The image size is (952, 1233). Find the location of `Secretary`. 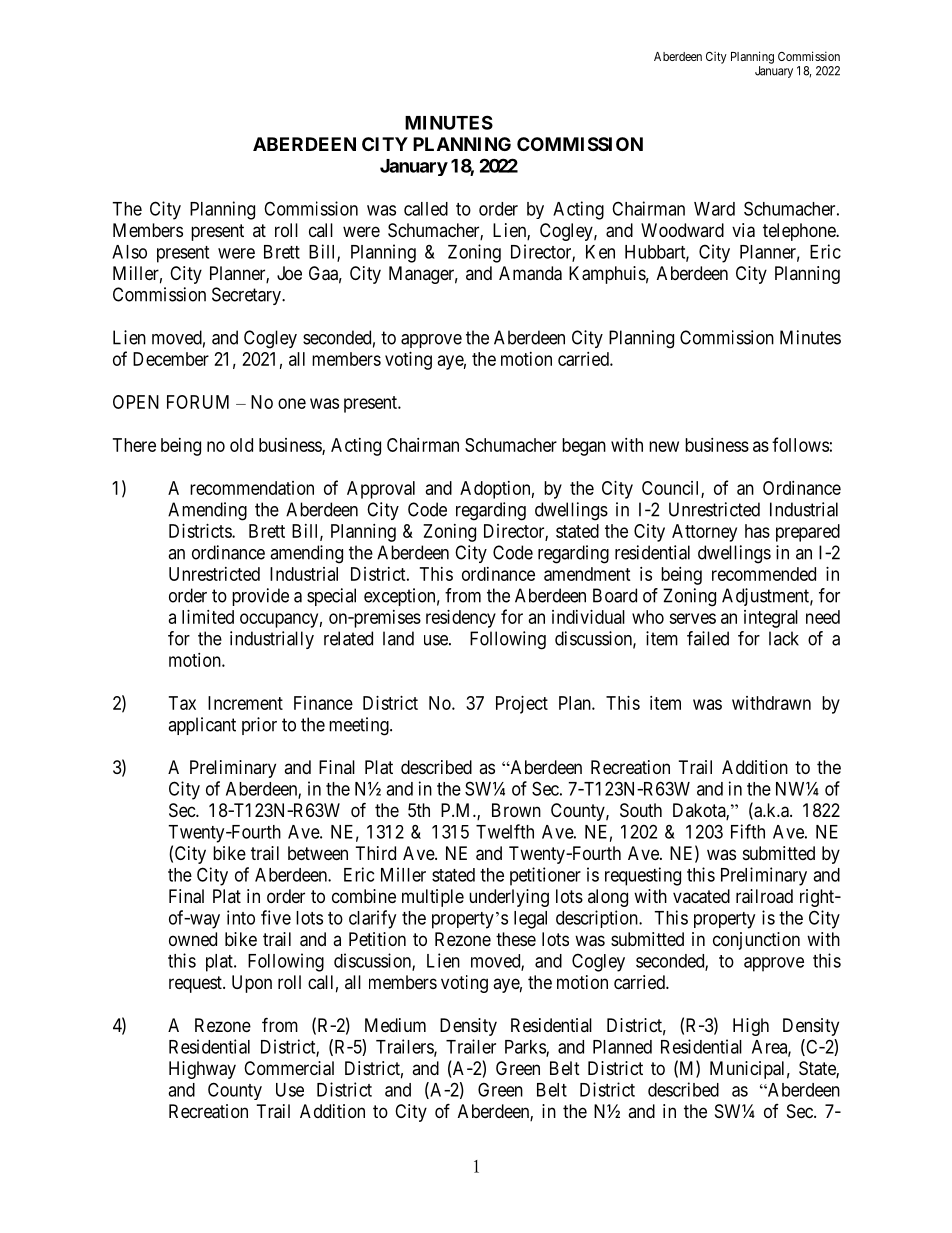

Secretary is located at coordinates (247, 296).
